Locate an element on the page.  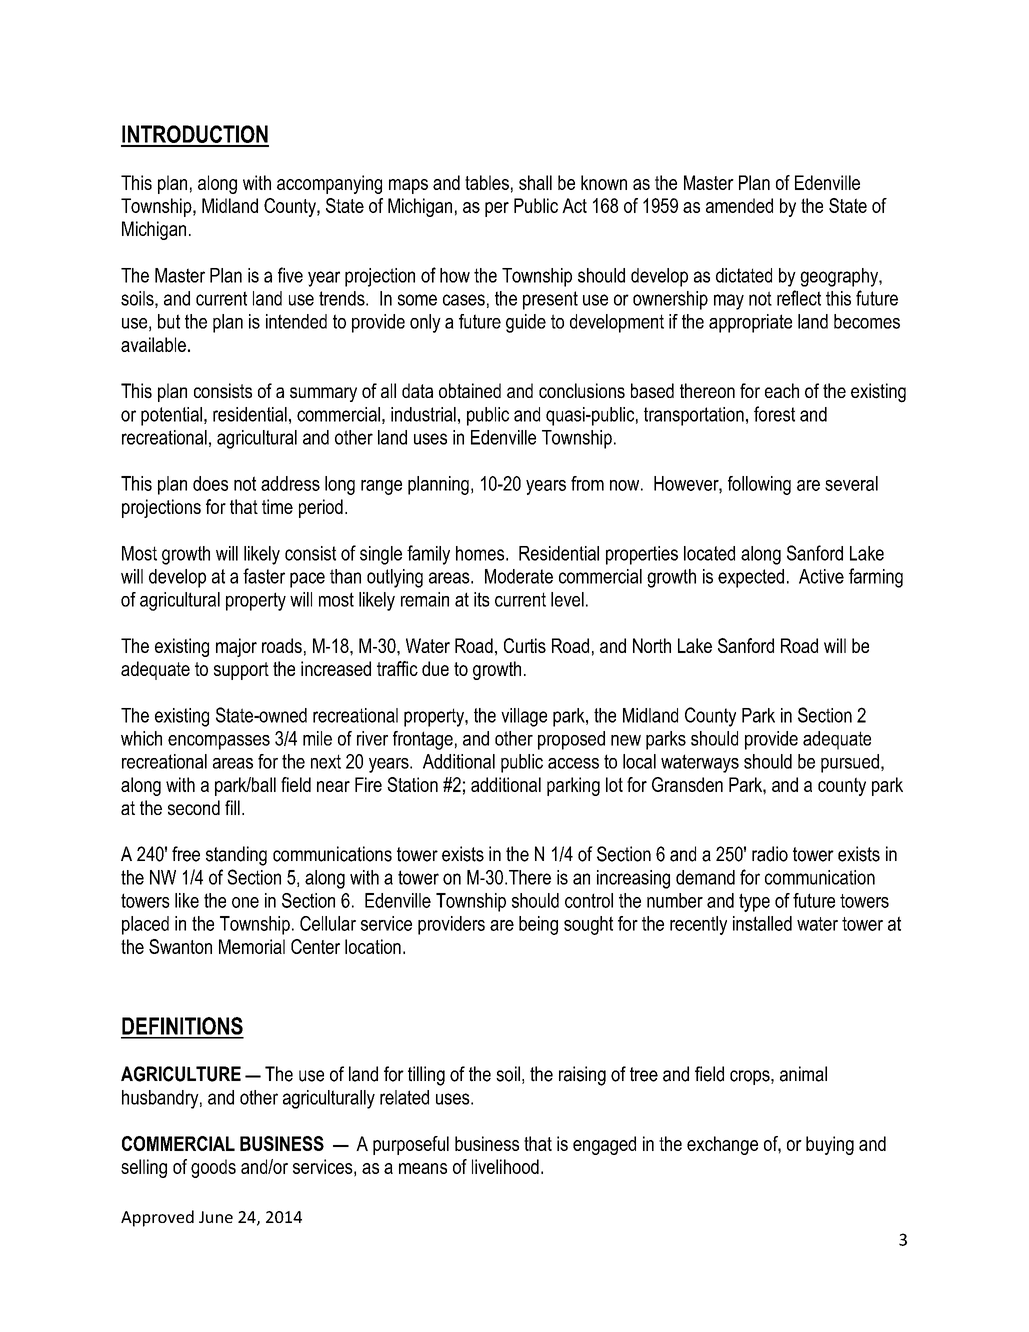
tables is located at coordinates (487, 182).
